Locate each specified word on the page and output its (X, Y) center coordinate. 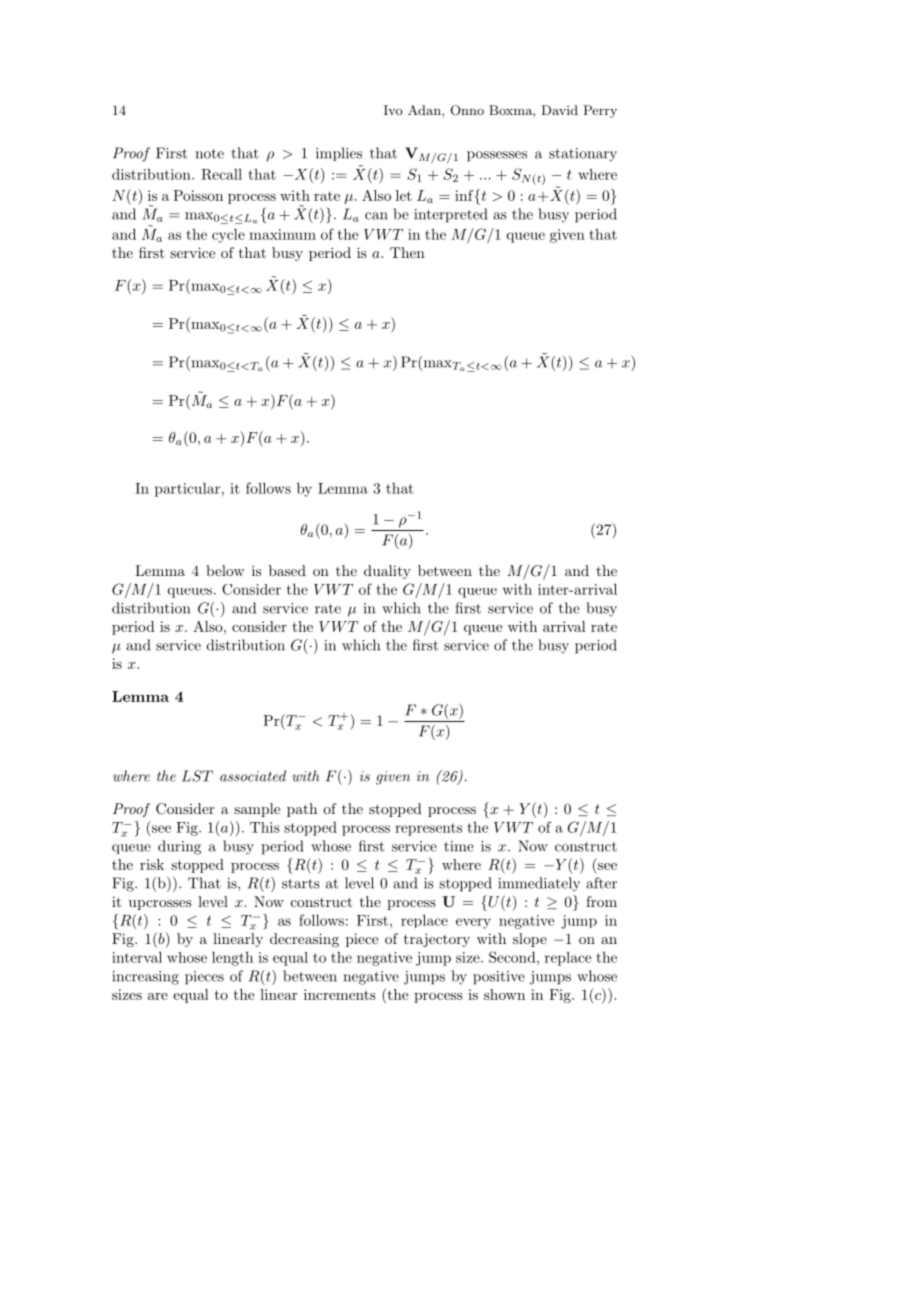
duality (387, 572)
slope (530, 940)
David (559, 110)
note (209, 154)
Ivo (393, 110)
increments (340, 994)
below (225, 570)
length (232, 959)
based (287, 570)
